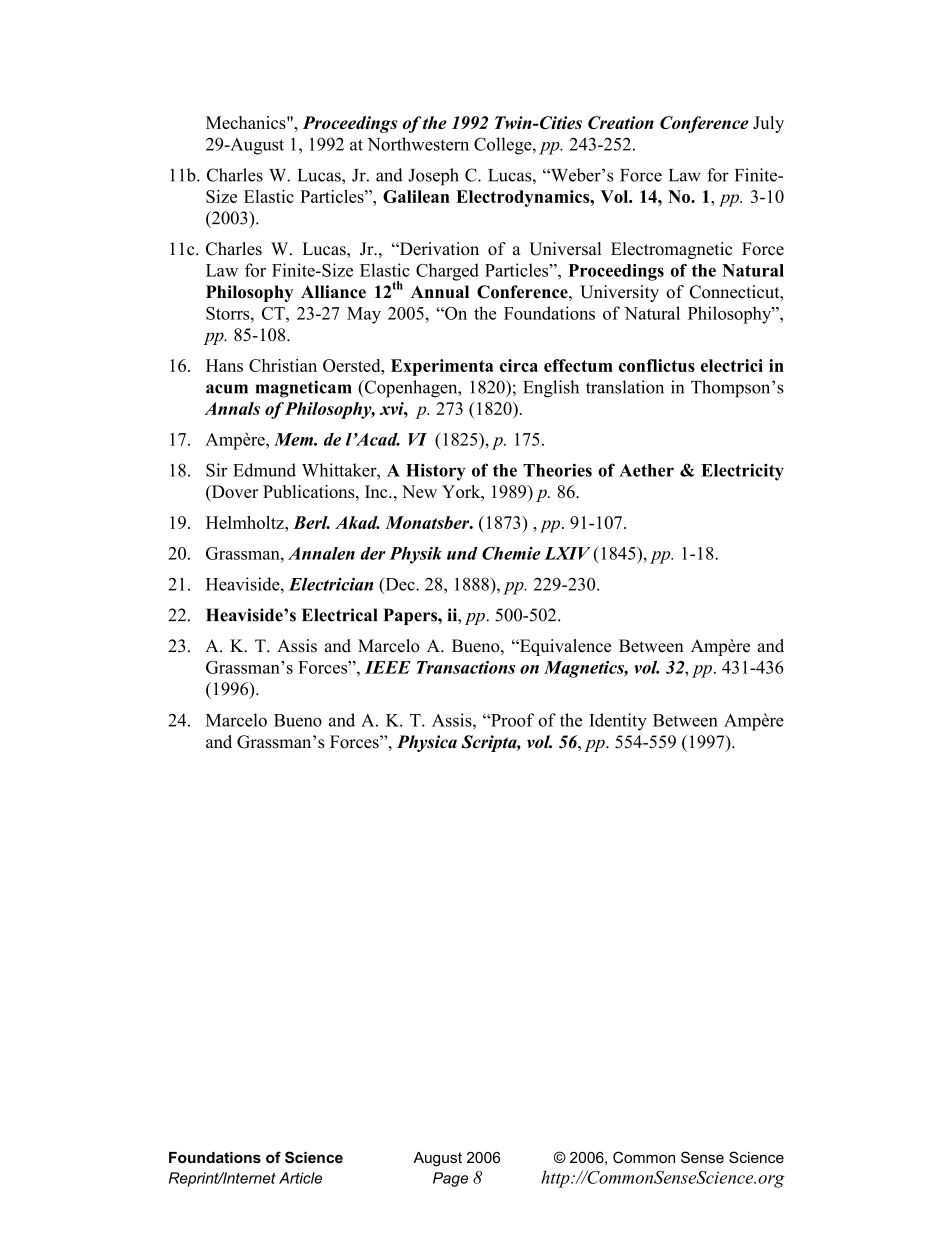  Describe the element at coordinates (264, 470) in the document. I see `Edmund` at that location.
